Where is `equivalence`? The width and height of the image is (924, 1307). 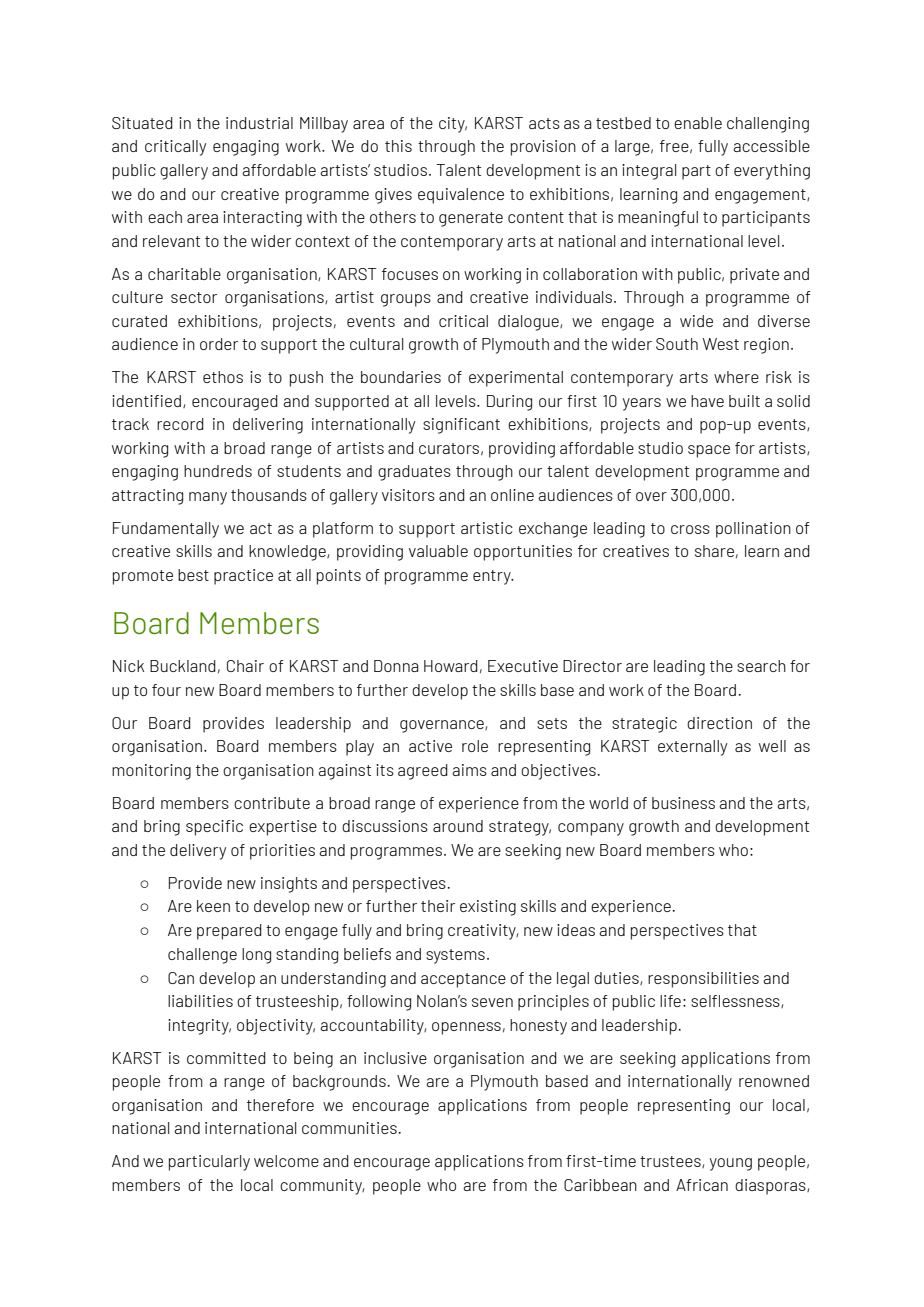 equivalence is located at coordinates (461, 196).
